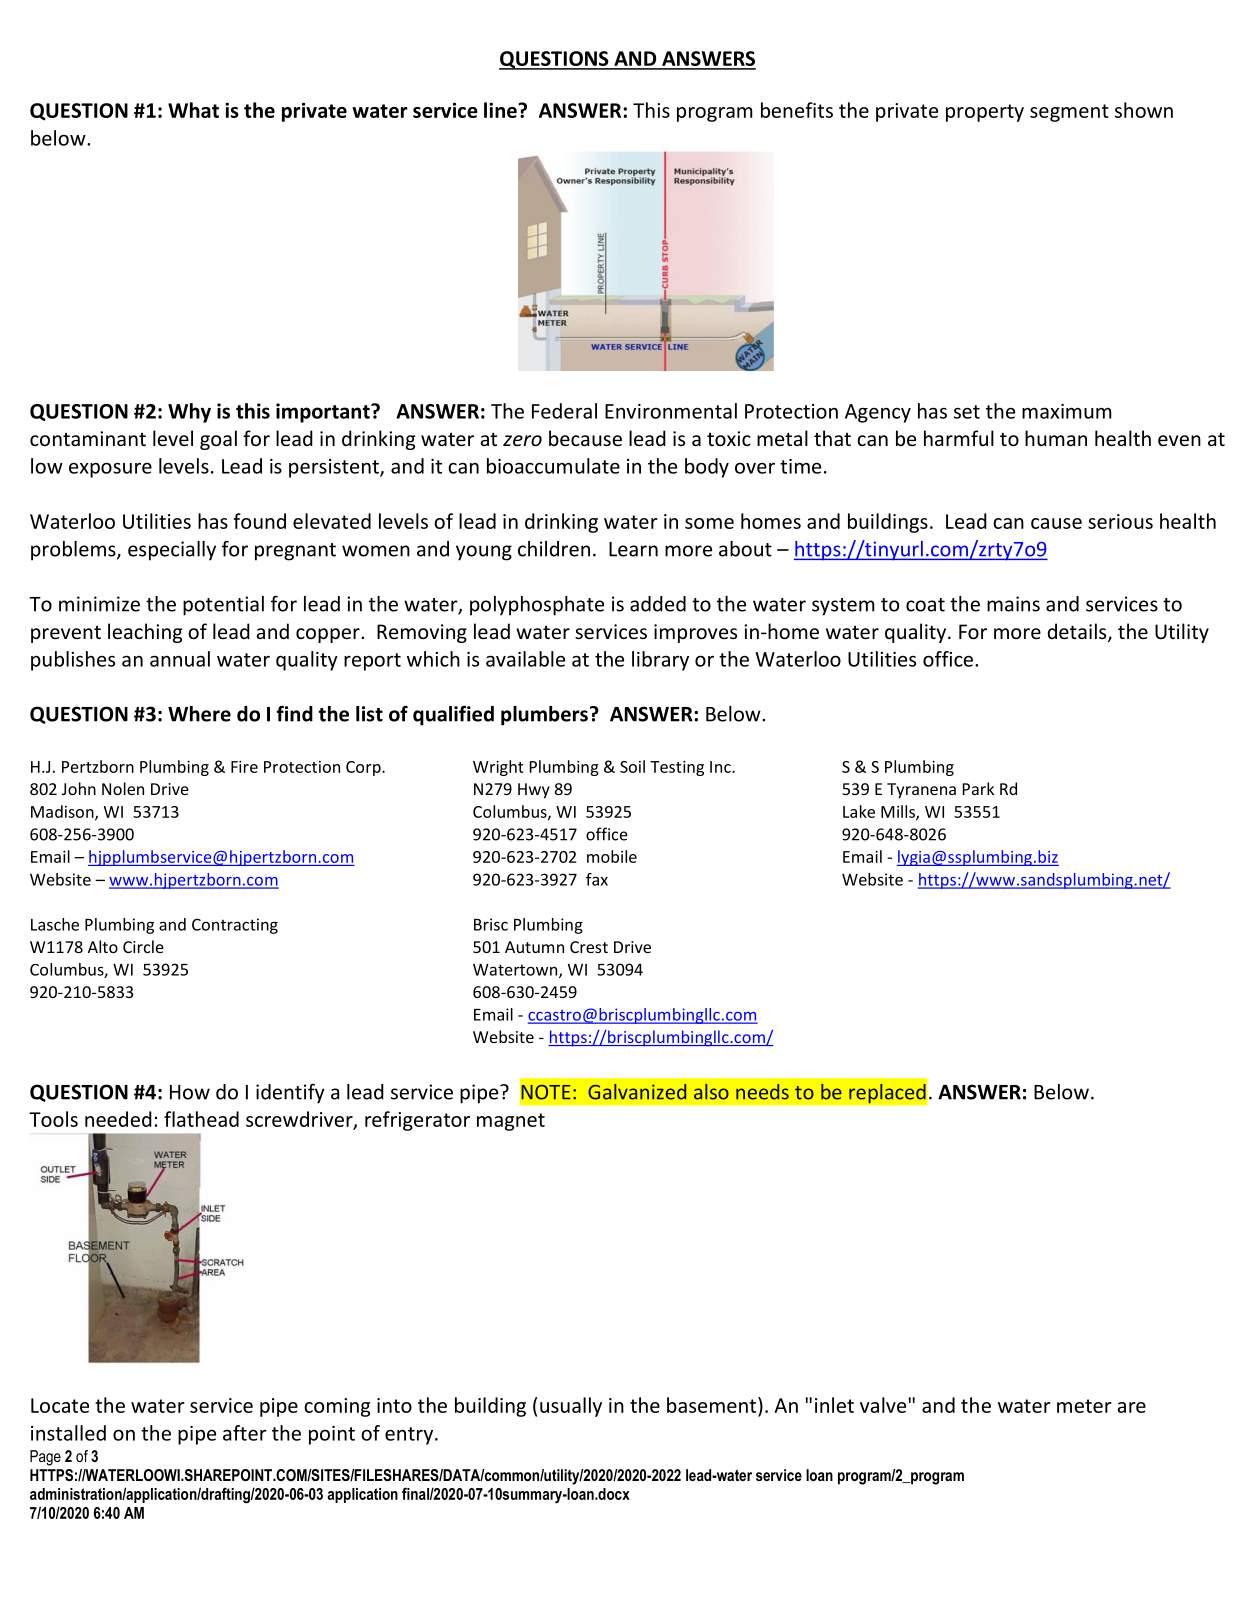 Image resolution: width=1255 pixels, height=1624 pixels. I want to click on line, so click(501, 110).
